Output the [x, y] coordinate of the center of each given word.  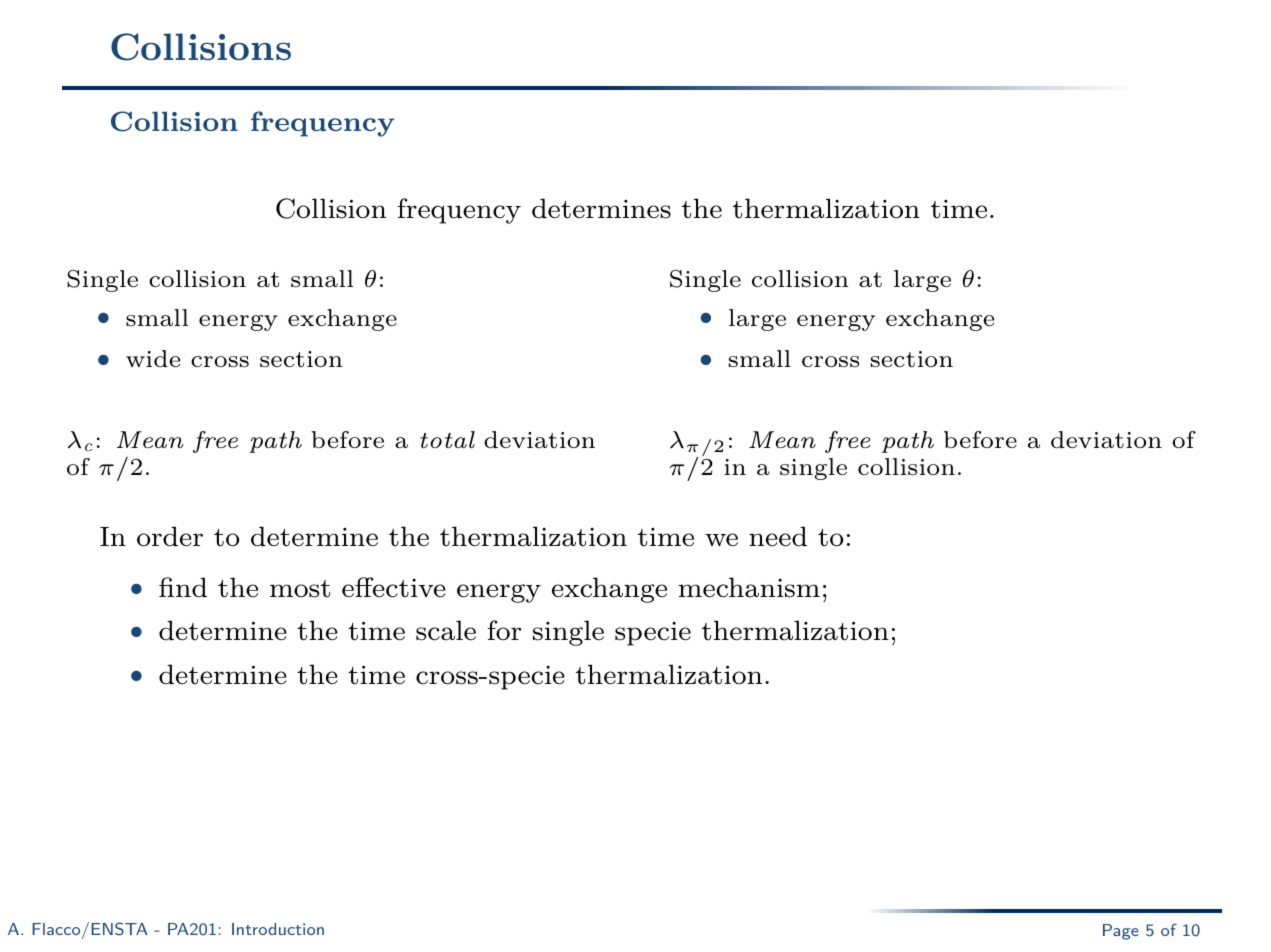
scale [446, 630]
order [170, 536]
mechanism [749, 587]
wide [153, 358]
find [183, 587]
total [447, 439]
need [778, 536]
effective [394, 587]
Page [1121, 932]
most [300, 589]
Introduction [278, 929]
